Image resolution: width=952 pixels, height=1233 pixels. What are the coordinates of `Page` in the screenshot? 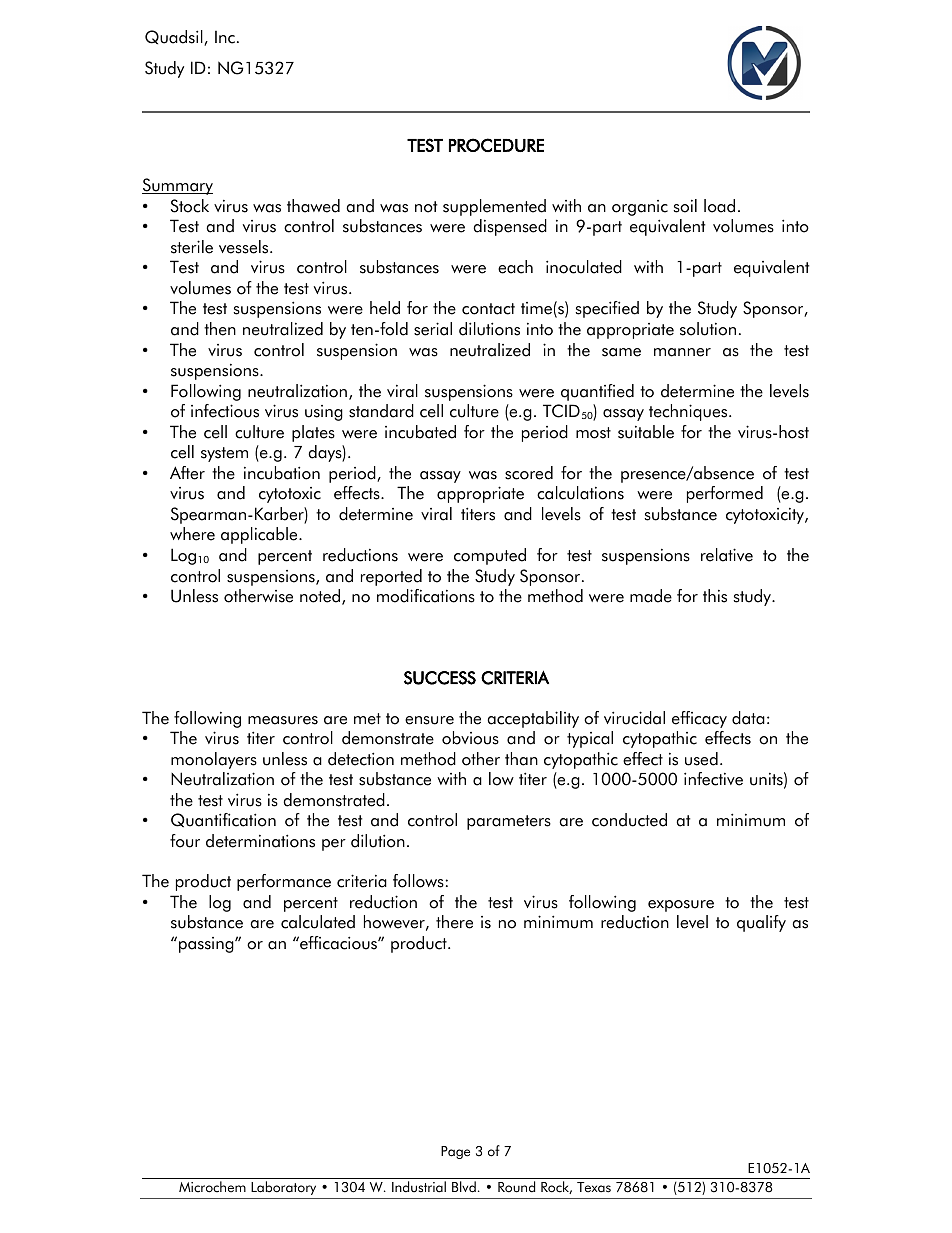 It's located at (455, 1152).
